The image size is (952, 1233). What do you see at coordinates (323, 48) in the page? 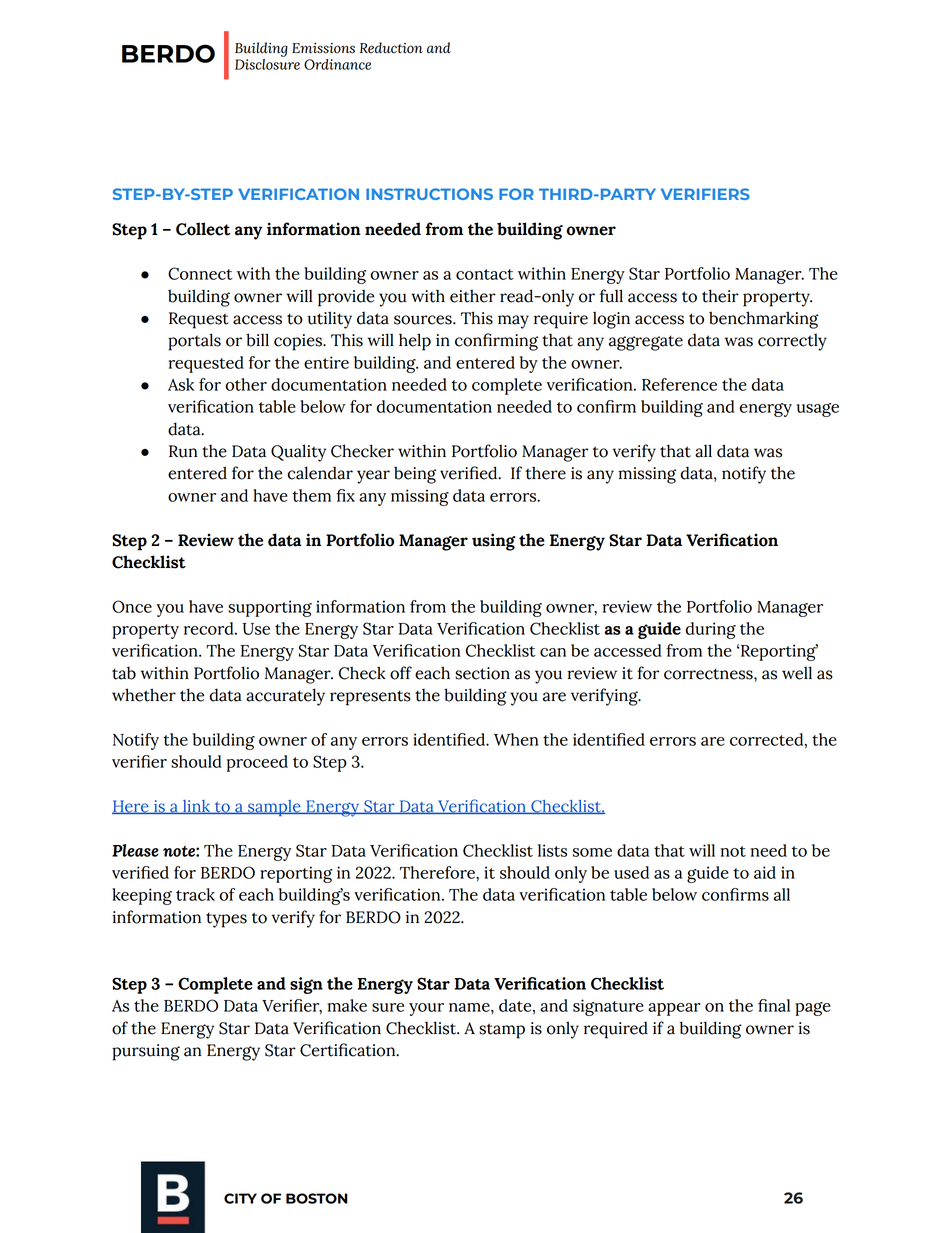
I see `Emissions` at bounding box center [323, 48].
